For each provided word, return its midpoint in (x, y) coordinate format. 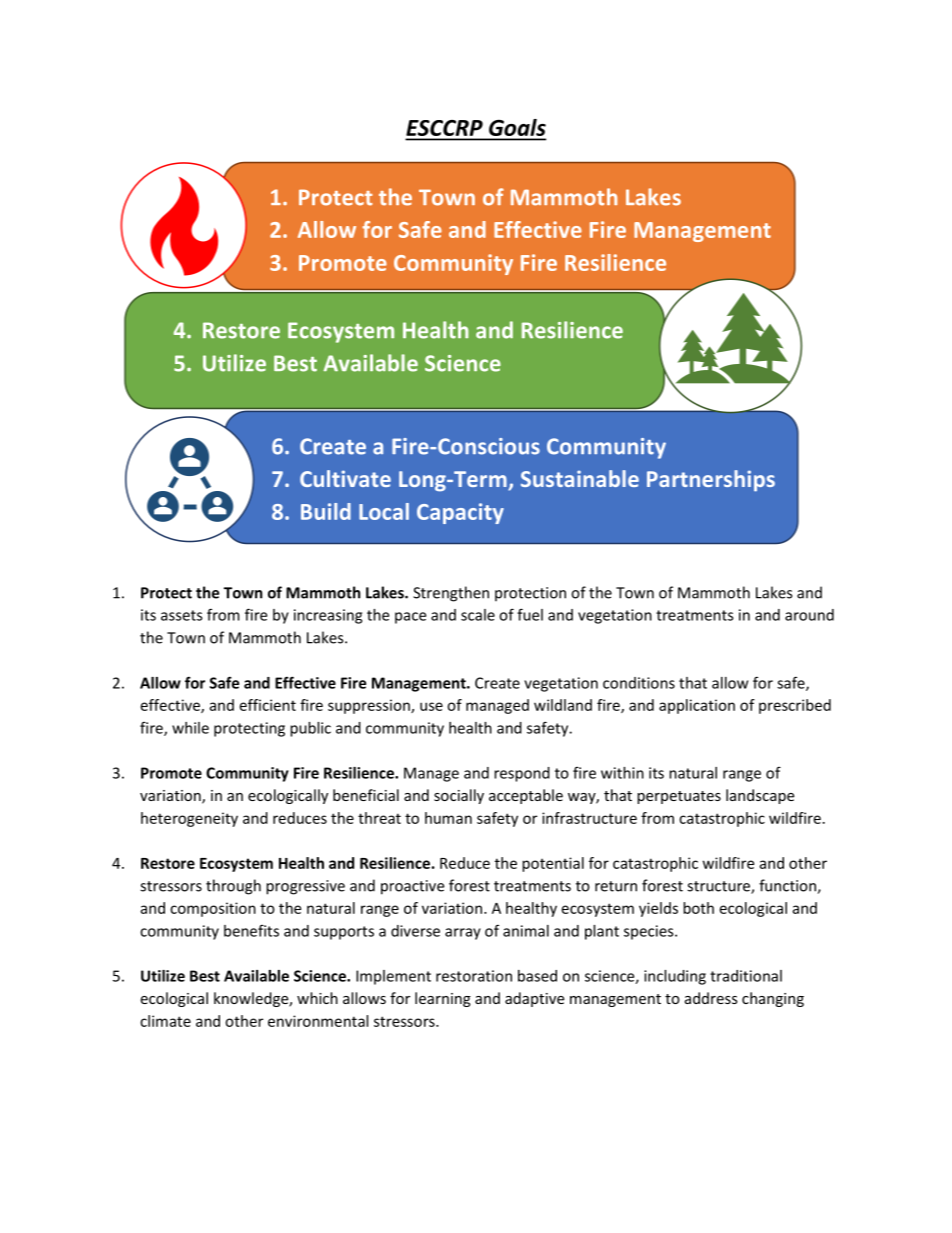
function (788, 886)
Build (326, 511)
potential (553, 864)
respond (522, 774)
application (697, 706)
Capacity (460, 513)
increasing (328, 616)
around (809, 615)
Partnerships (711, 481)
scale (478, 615)
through (233, 887)
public (310, 729)
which (317, 998)
